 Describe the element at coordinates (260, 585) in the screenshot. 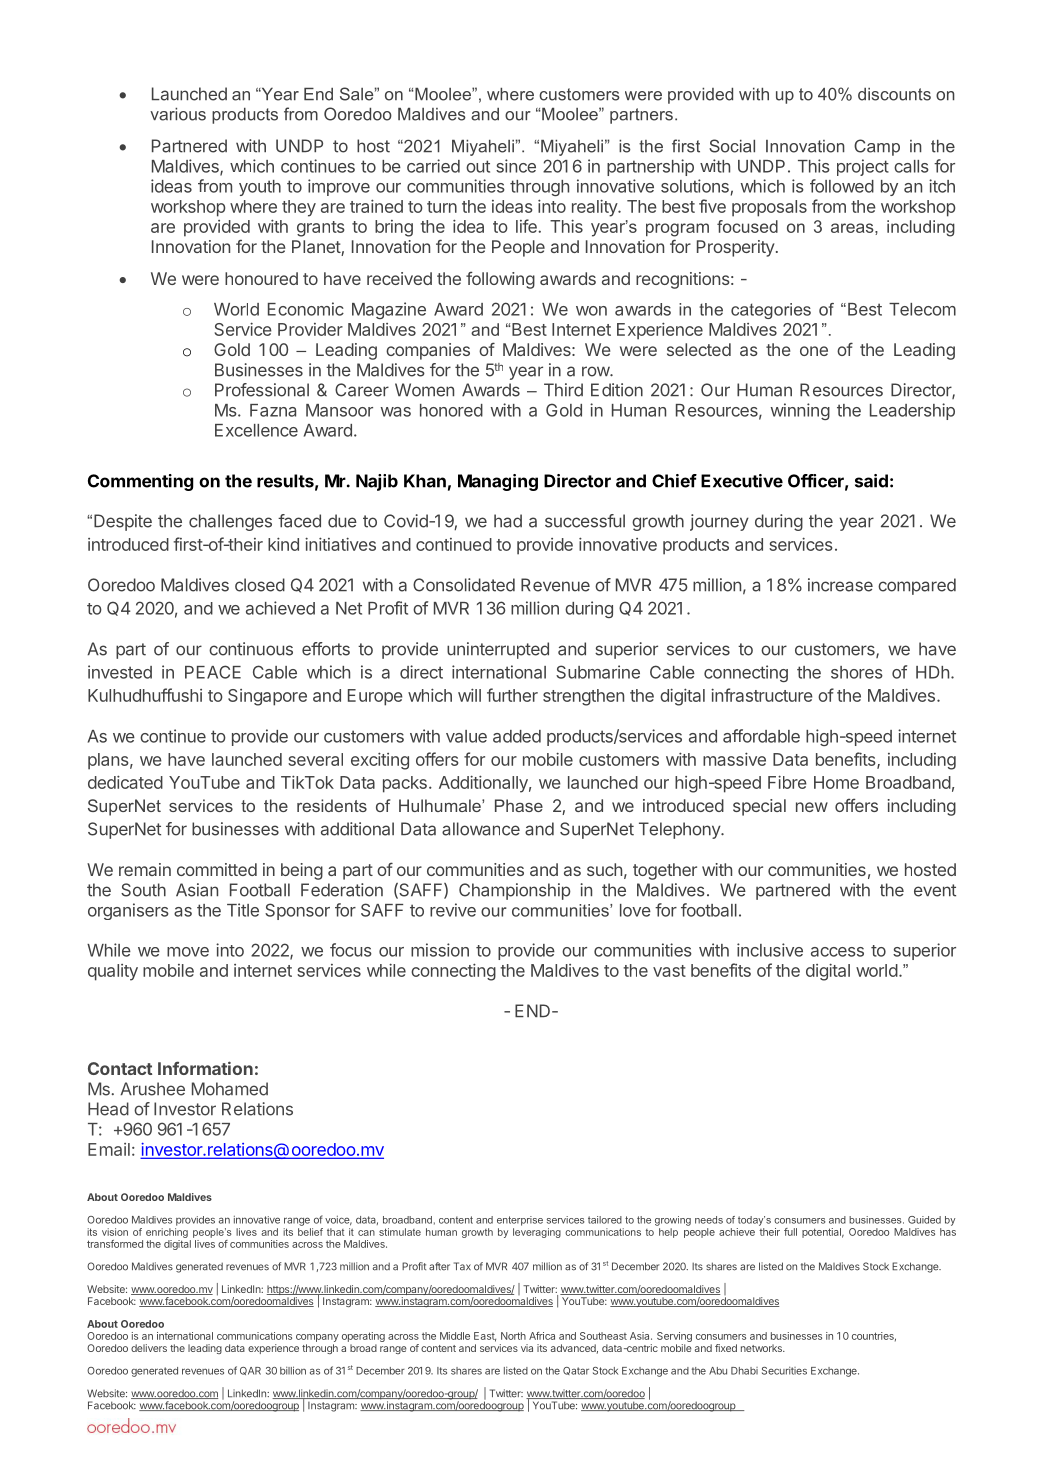

I see `closed` at that location.
